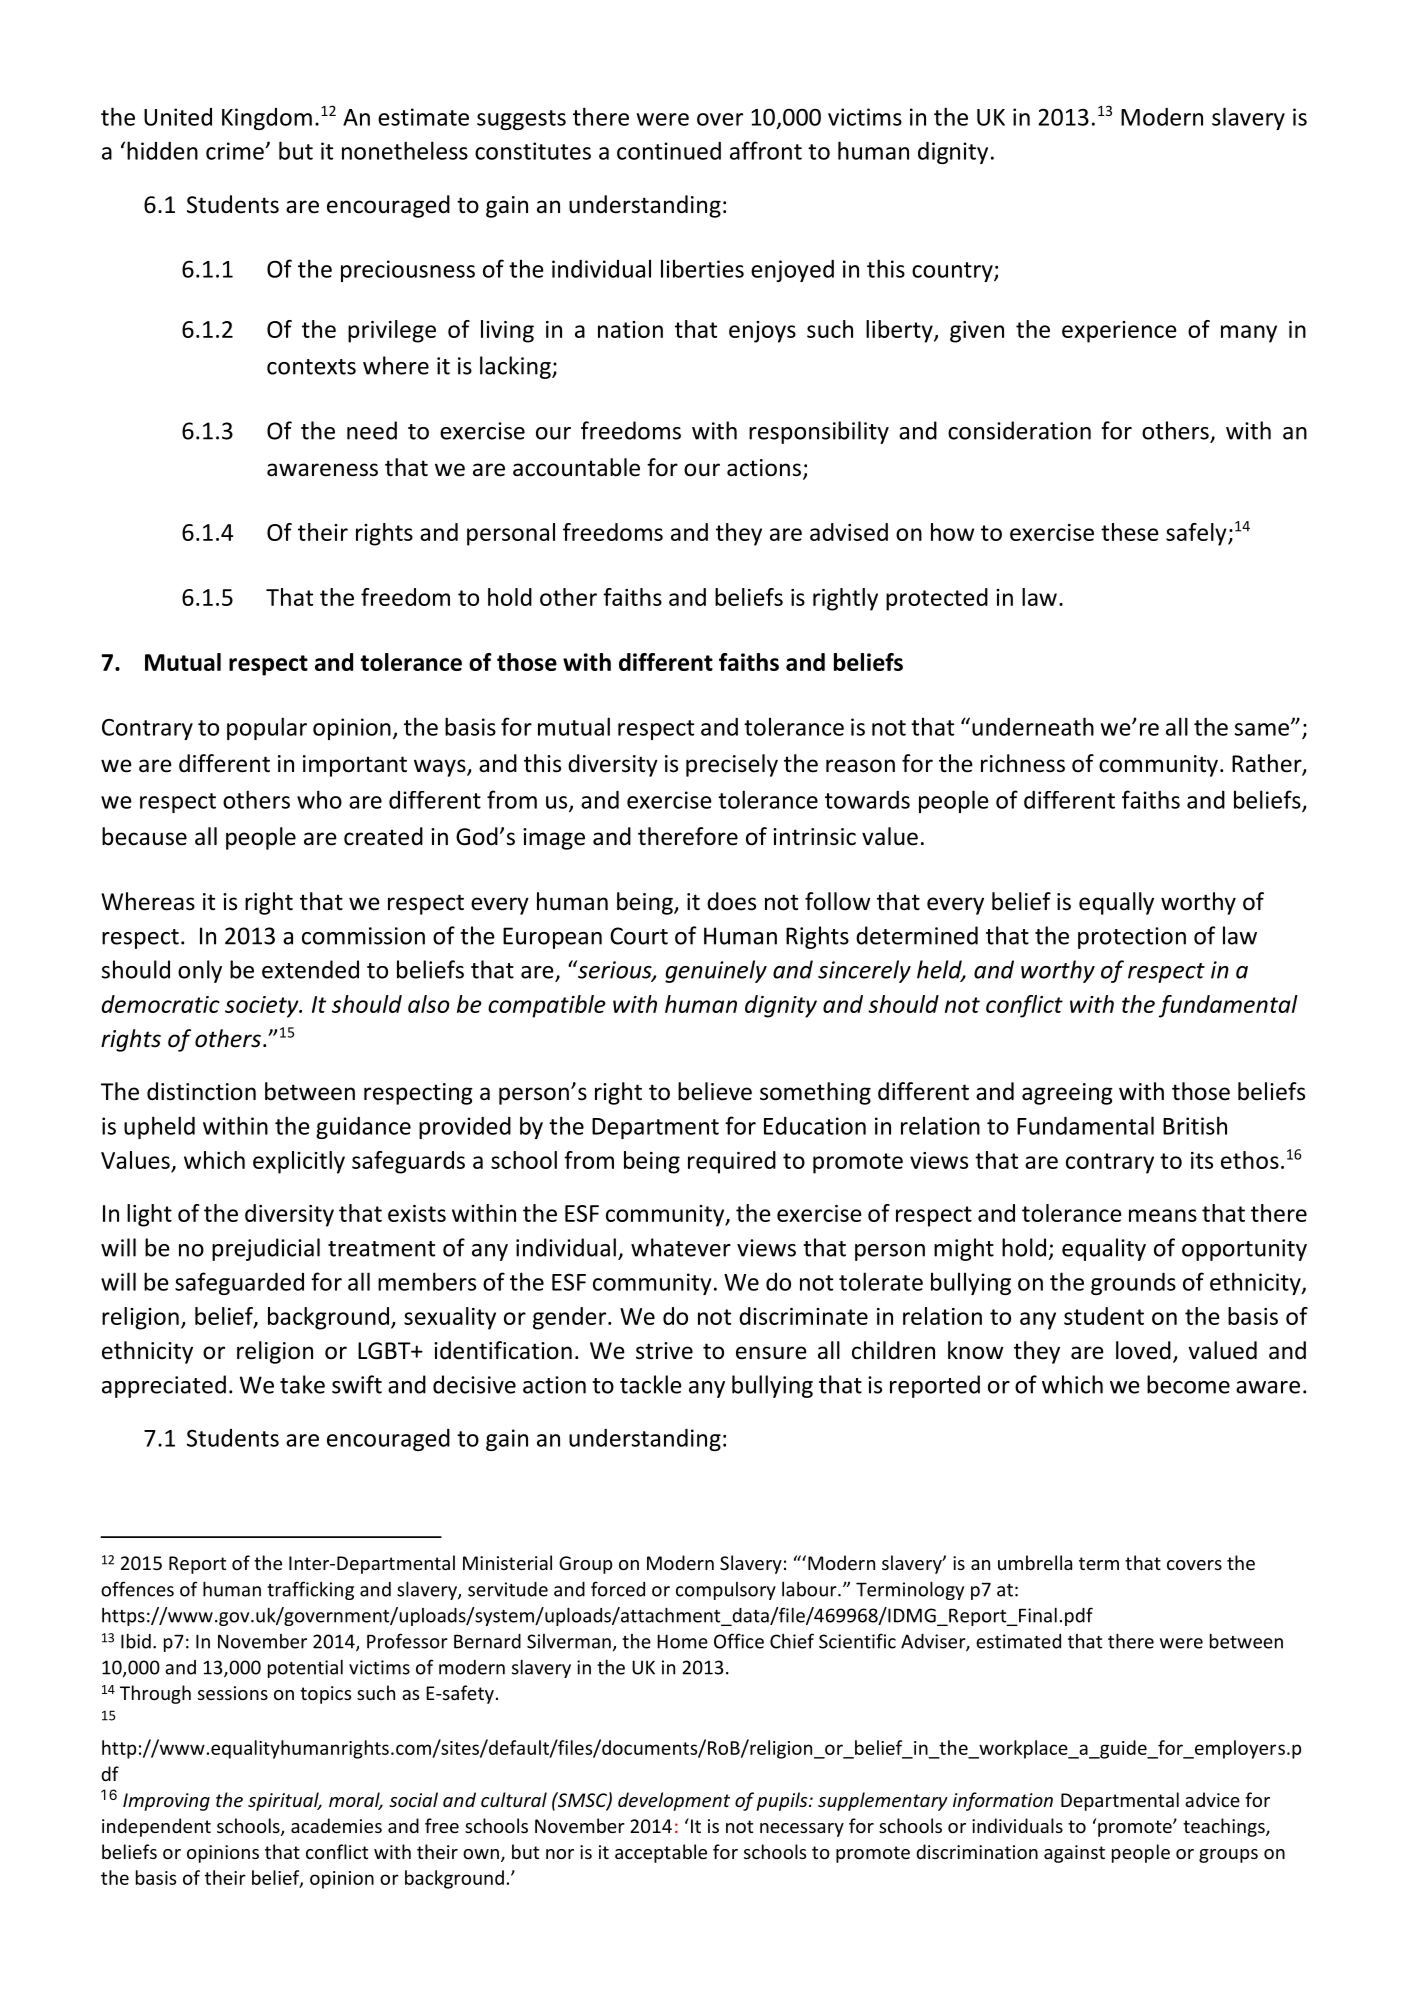 The height and width of the document is (1991, 1408). What do you see at coordinates (267, 728) in the document?
I see `popular` at bounding box center [267, 728].
